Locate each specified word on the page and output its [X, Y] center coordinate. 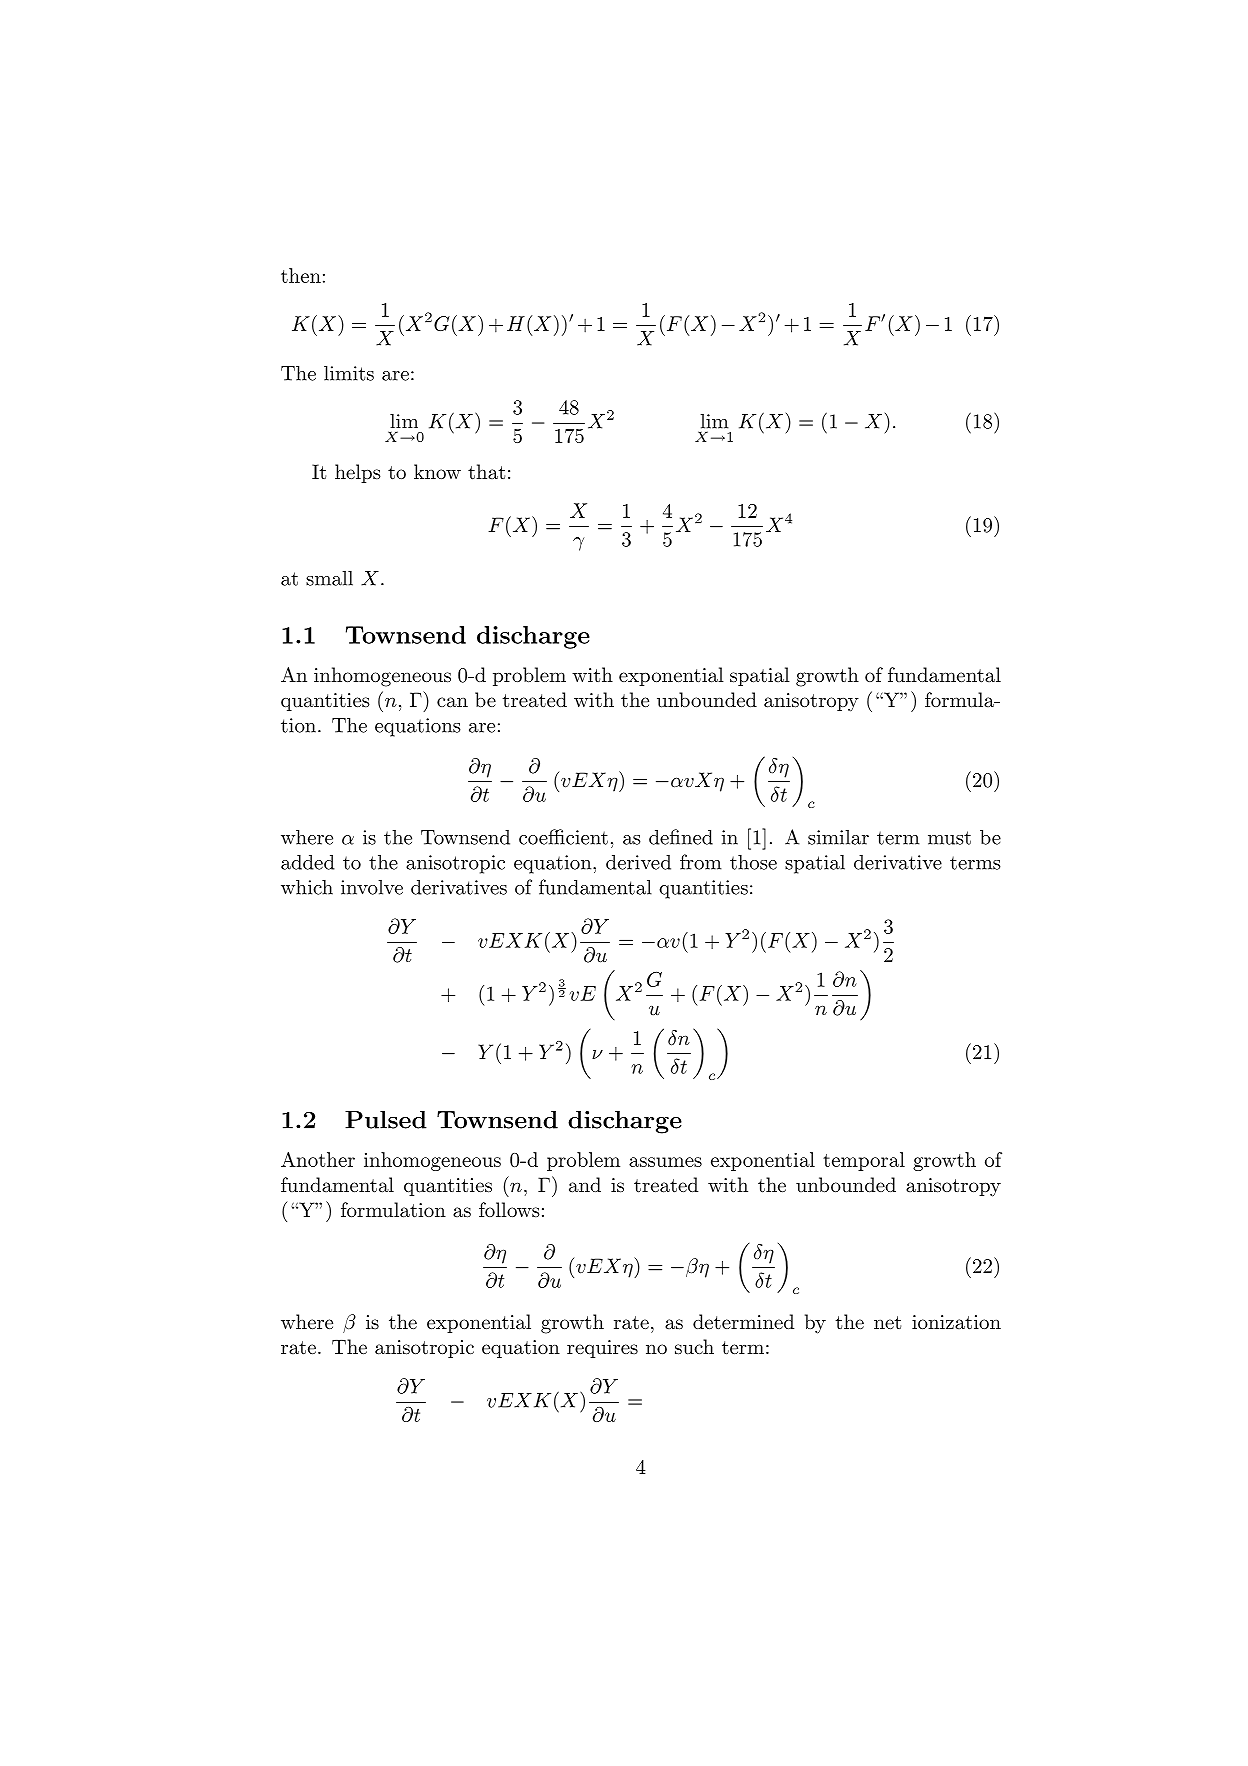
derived [638, 862]
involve [372, 887]
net [887, 1322]
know [437, 471]
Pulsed [386, 1120]
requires [602, 1349]
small [329, 578]
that [486, 471]
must [949, 838]
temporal [864, 1161]
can [452, 702]
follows [509, 1209]
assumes [665, 1162]
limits [349, 373]
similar [838, 837]
